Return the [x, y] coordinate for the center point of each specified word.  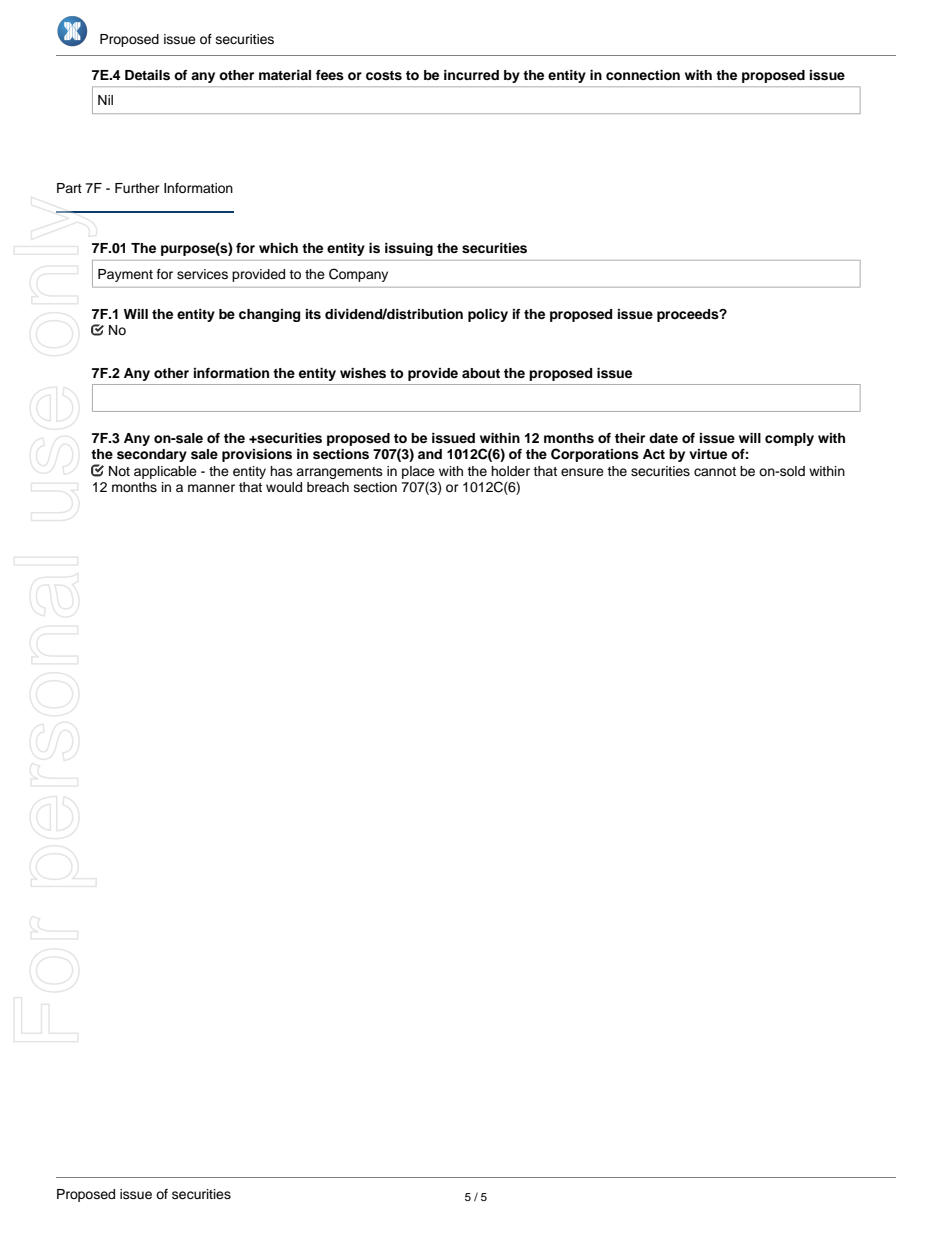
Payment [125, 275]
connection [643, 75]
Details [147, 75]
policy [488, 315]
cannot [715, 471]
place [418, 472]
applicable [165, 472]
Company [358, 275]
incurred [471, 75]
